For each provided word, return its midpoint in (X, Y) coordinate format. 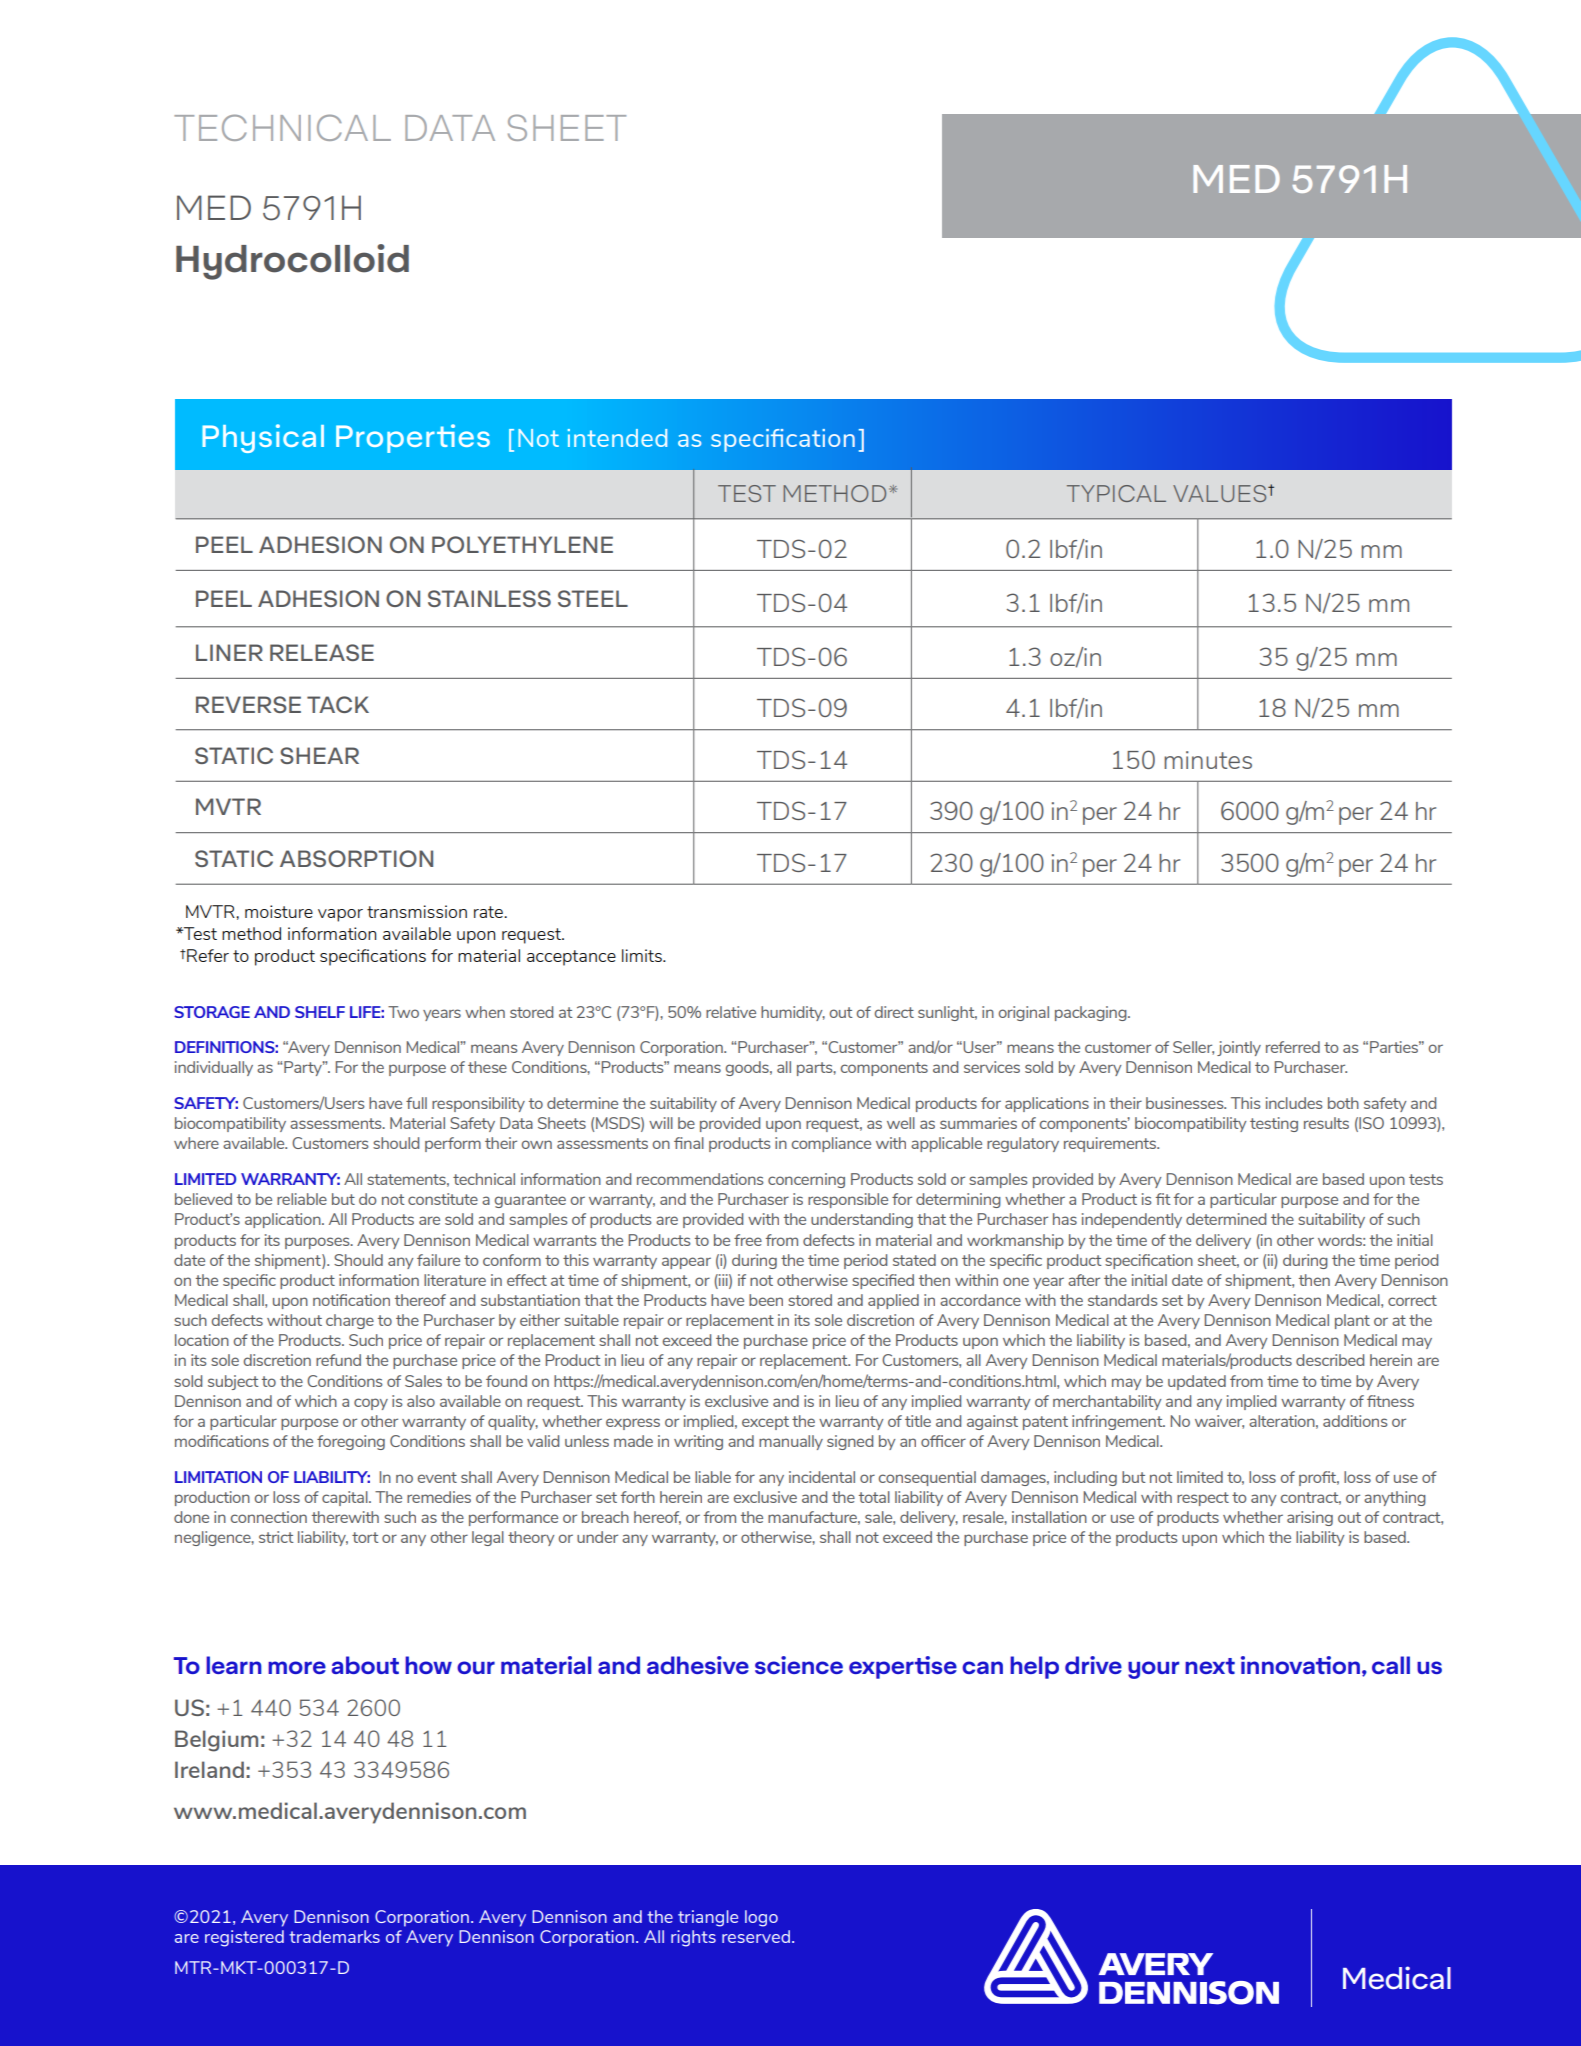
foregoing (351, 1442)
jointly (1239, 1048)
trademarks (334, 1936)
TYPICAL (1116, 493)
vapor (340, 915)
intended (617, 438)
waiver (1219, 1422)
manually (791, 1442)
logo (761, 1918)
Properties (413, 438)
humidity (793, 1013)
